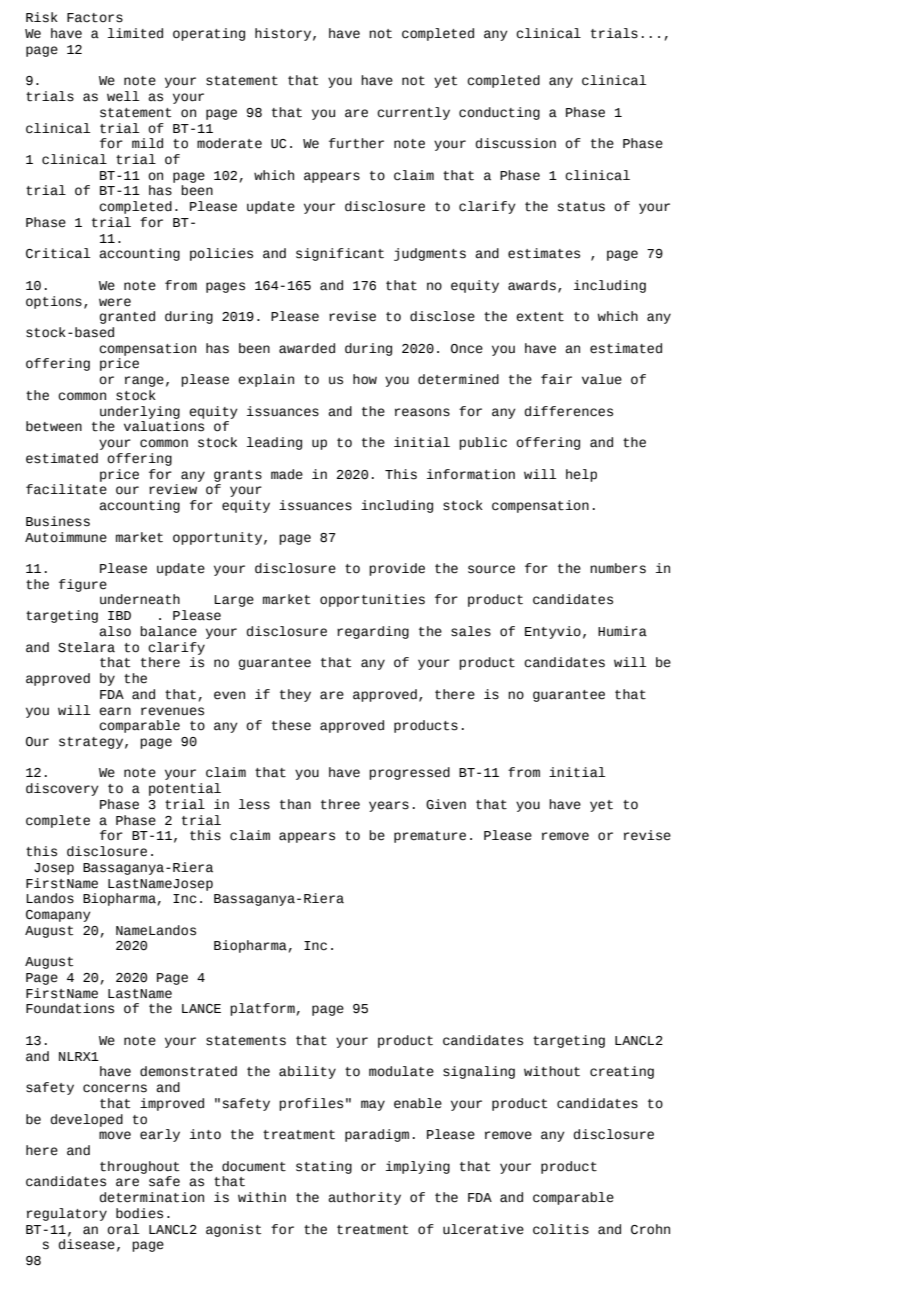 This document has height=1308, width=924. What do you see at coordinates (373, 632) in the document?
I see `regarding` at bounding box center [373, 632].
